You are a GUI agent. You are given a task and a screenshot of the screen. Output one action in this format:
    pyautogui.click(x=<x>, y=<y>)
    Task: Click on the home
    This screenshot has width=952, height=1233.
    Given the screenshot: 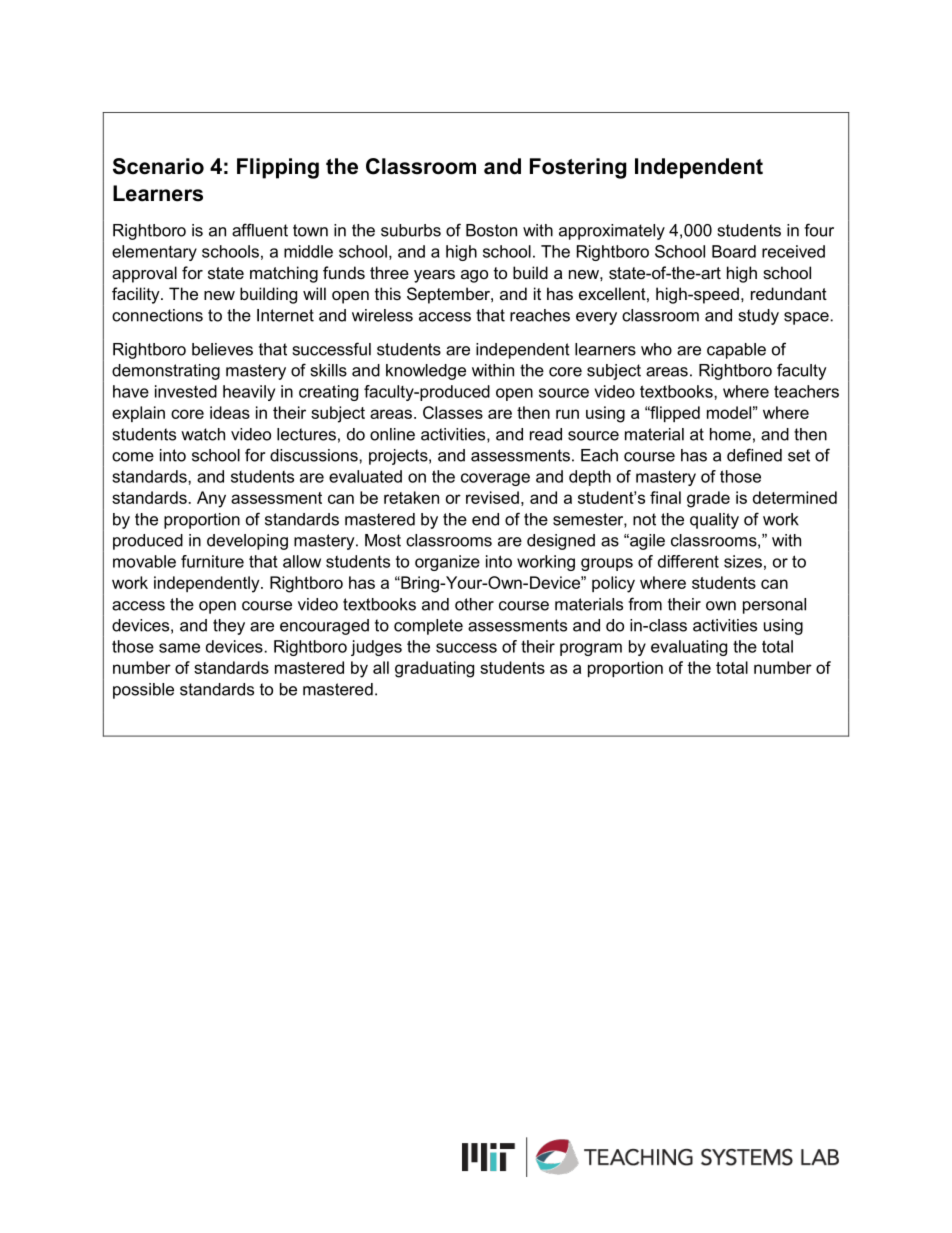 What is the action you would take?
    pyautogui.click(x=730, y=434)
